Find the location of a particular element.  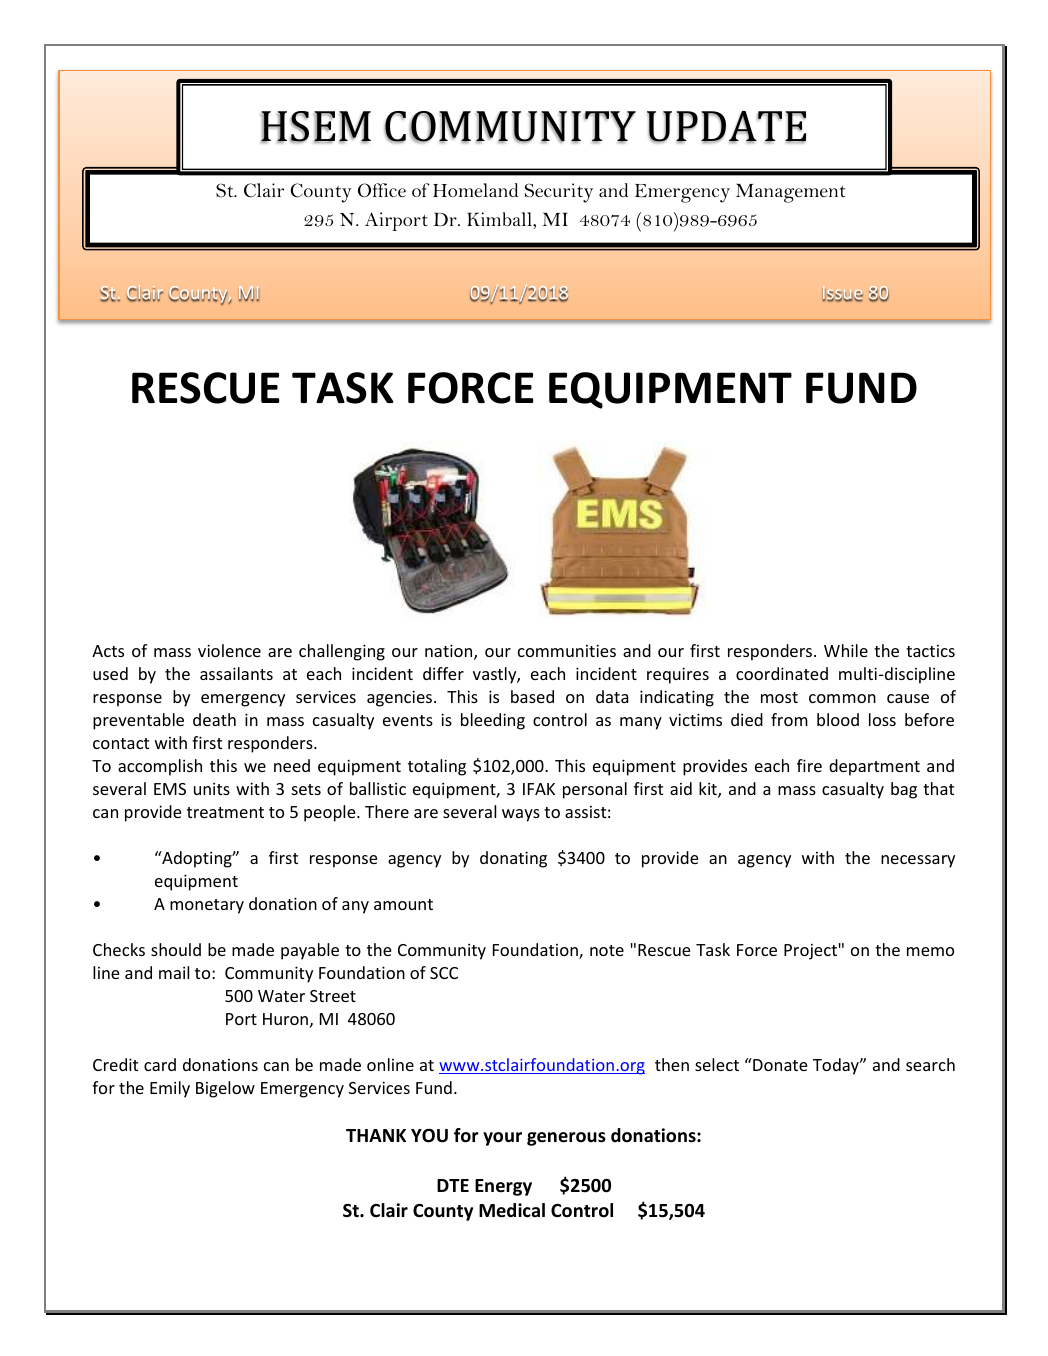

Management is located at coordinates (790, 193).
